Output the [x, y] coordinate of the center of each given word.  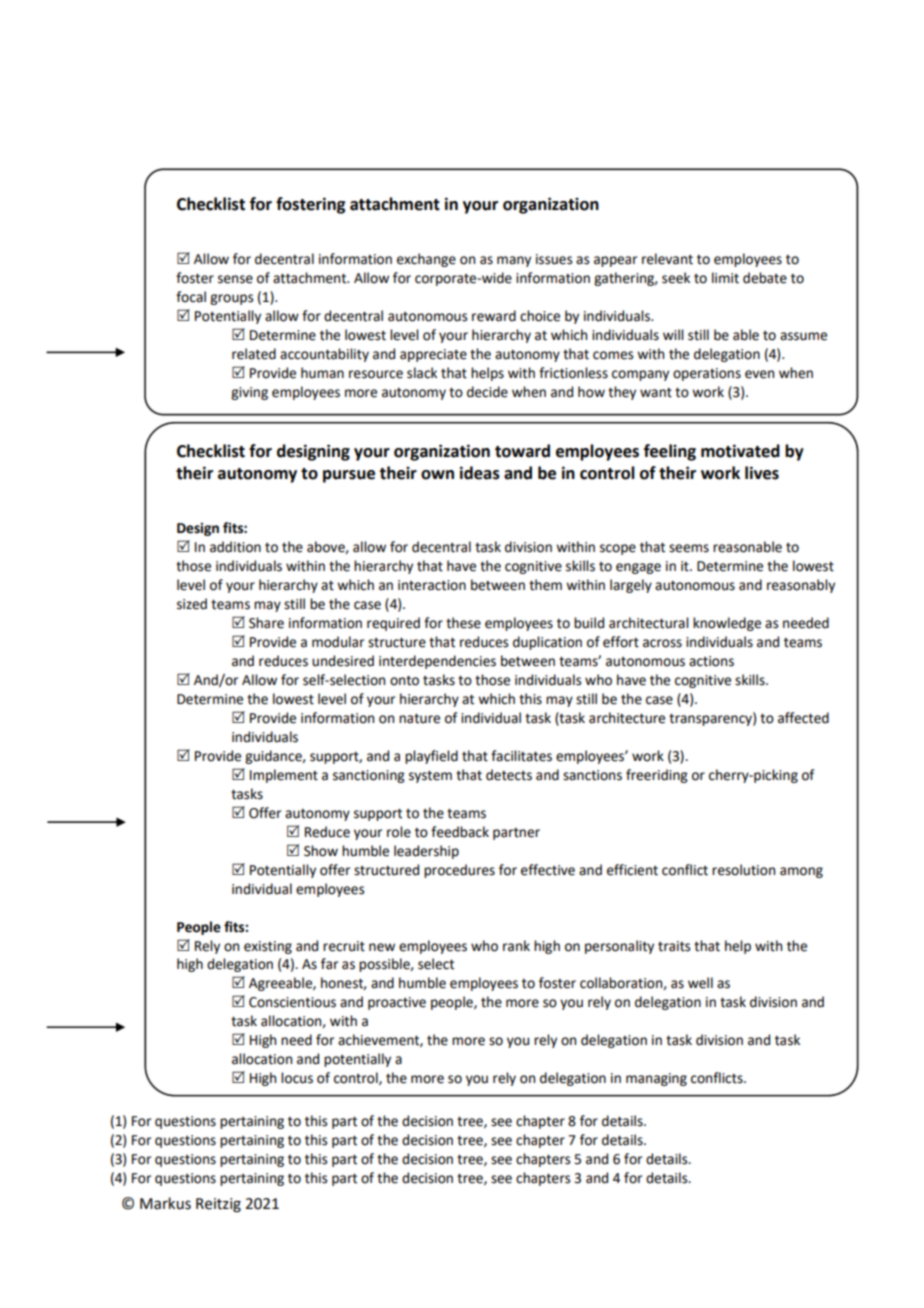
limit [725, 278]
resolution [743, 870]
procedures [459, 871]
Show [321, 851]
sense [235, 279]
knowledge [727, 624]
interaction [432, 585]
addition [235, 547]
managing [656, 1079]
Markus [165, 1203]
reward [494, 316]
